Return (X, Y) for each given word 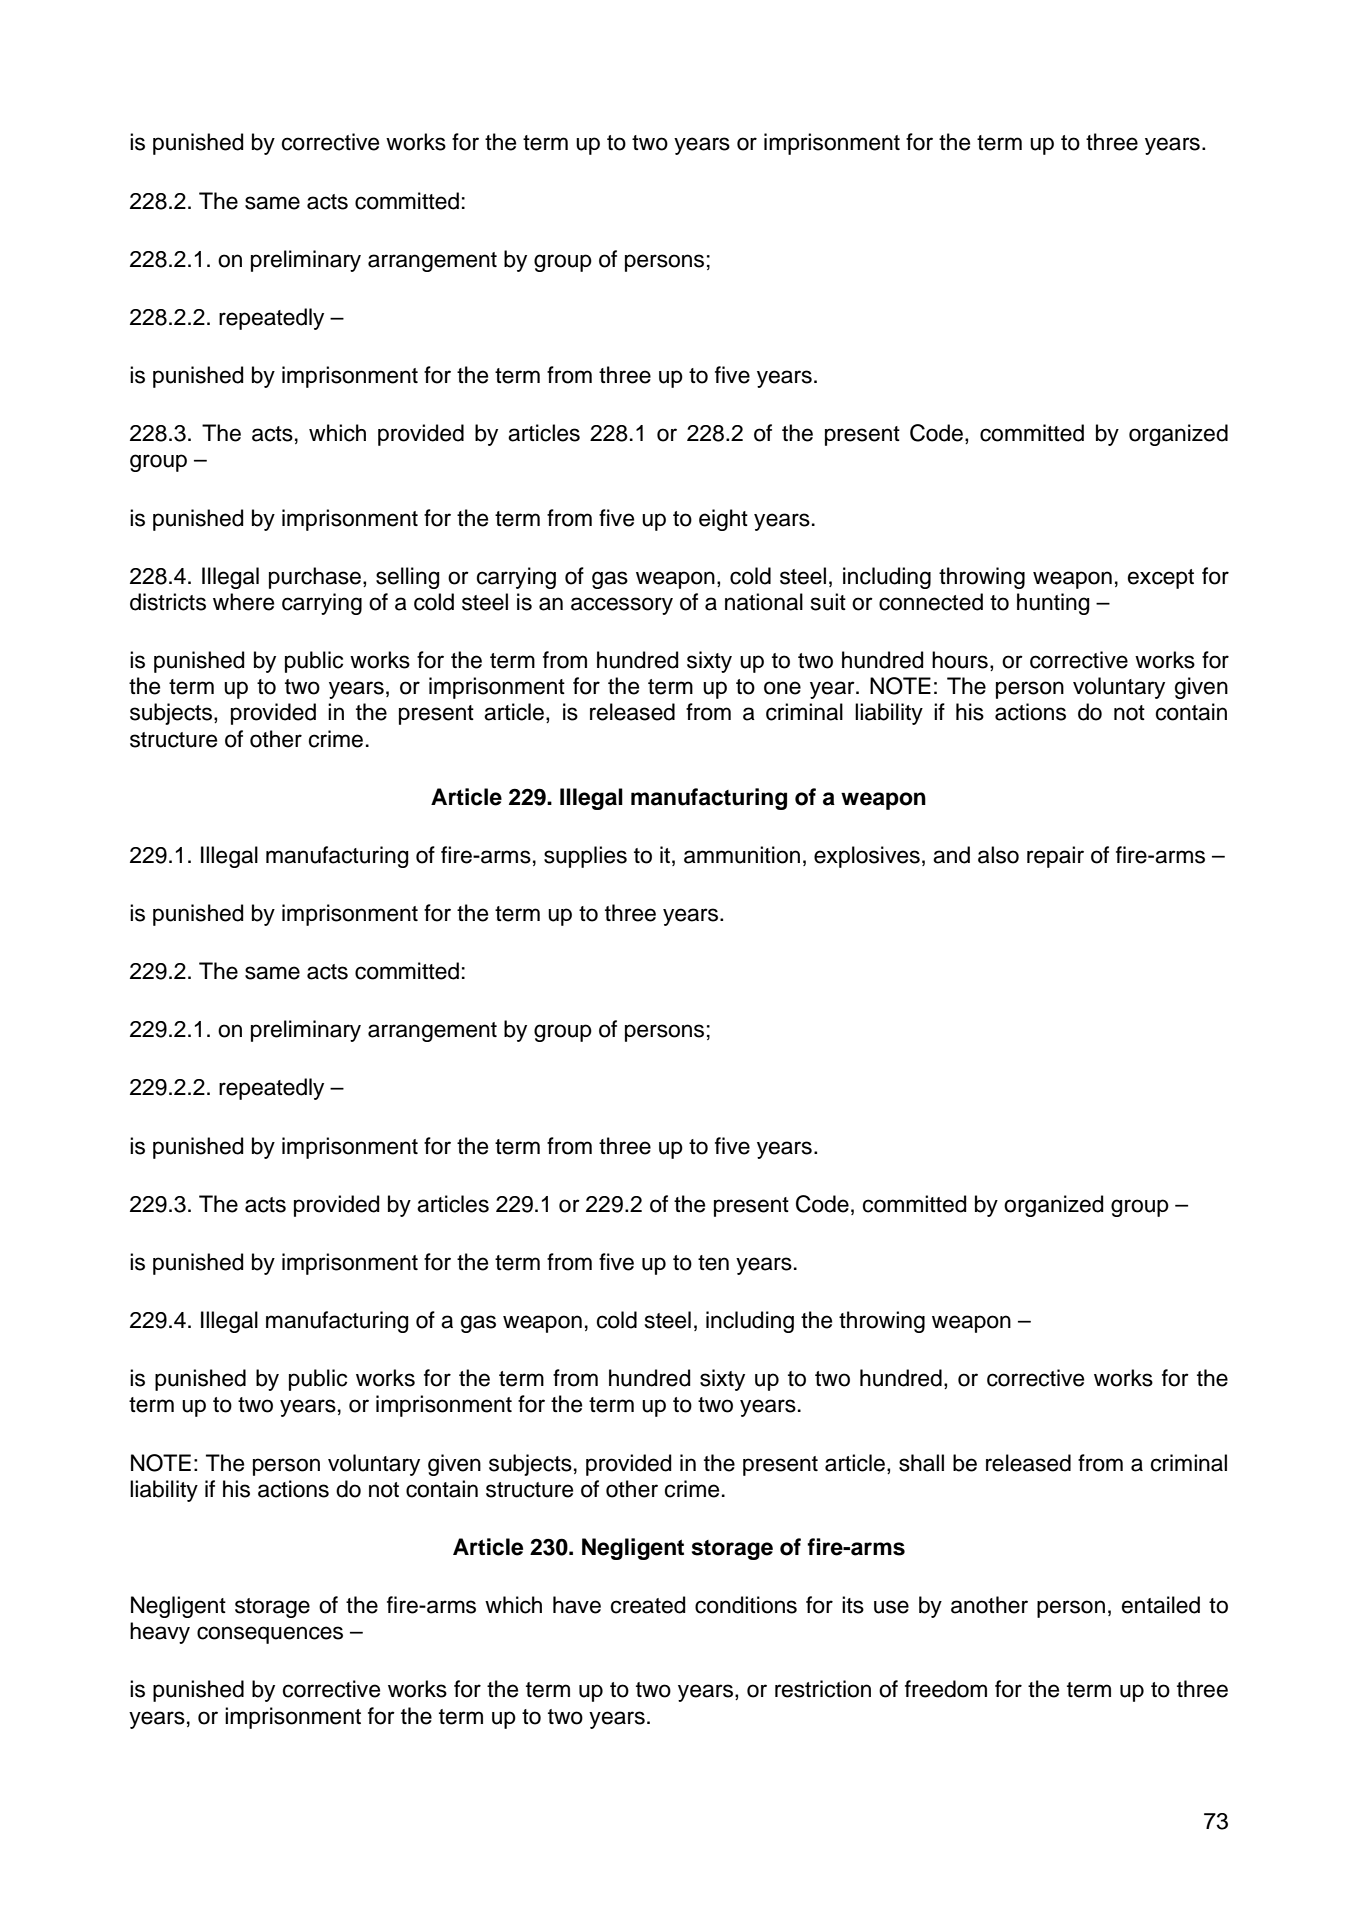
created (648, 1605)
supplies (585, 857)
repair (1055, 857)
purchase (315, 578)
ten (713, 1263)
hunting (1053, 604)
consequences (270, 1635)
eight (723, 520)
